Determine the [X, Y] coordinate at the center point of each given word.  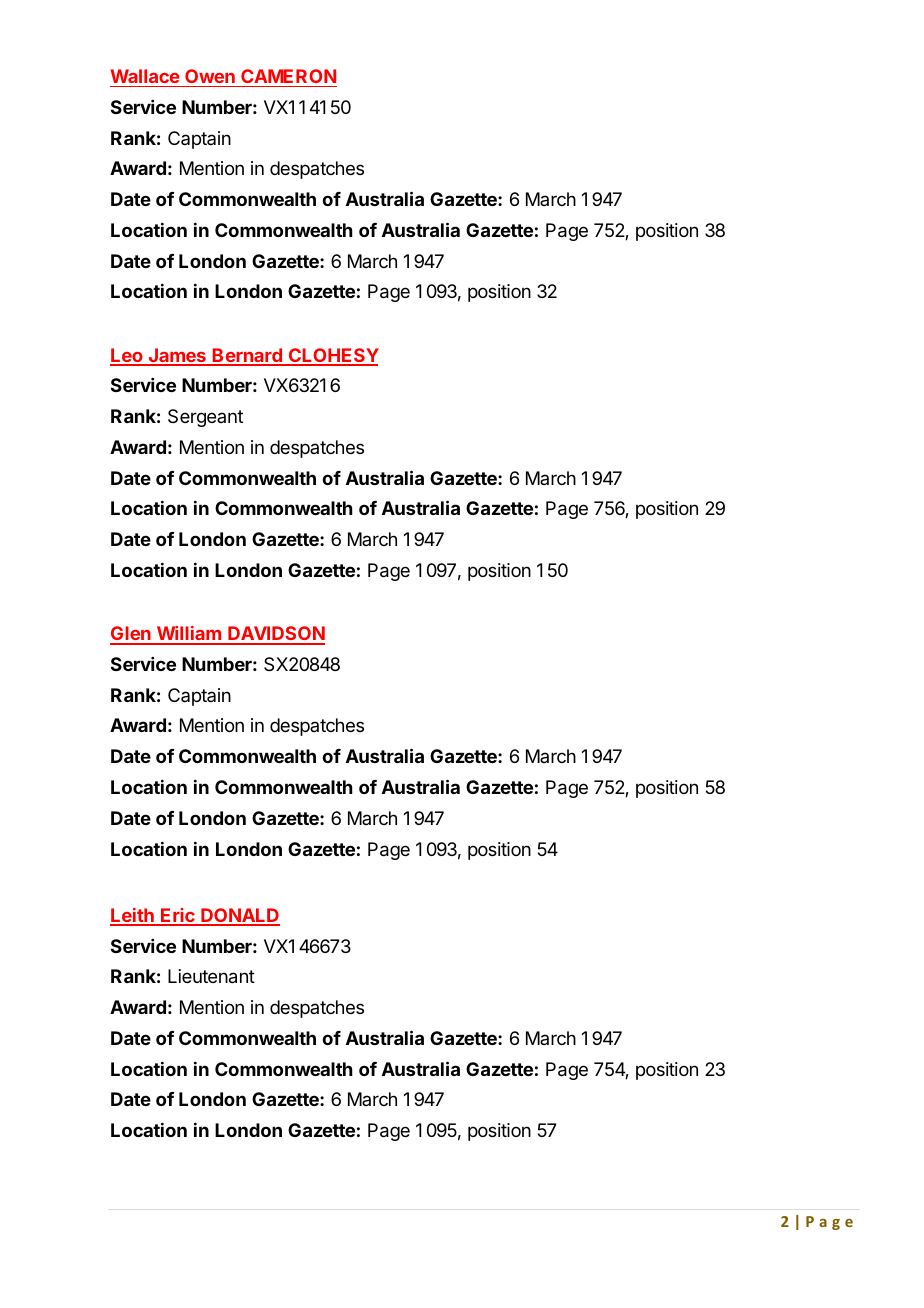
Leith [133, 916]
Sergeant [205, 418]
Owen [210, 76]
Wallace [145, 76]
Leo [127, 356]
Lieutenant [211, 976]
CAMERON [288, 76]
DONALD [239, 916]
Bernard [247, 356]
